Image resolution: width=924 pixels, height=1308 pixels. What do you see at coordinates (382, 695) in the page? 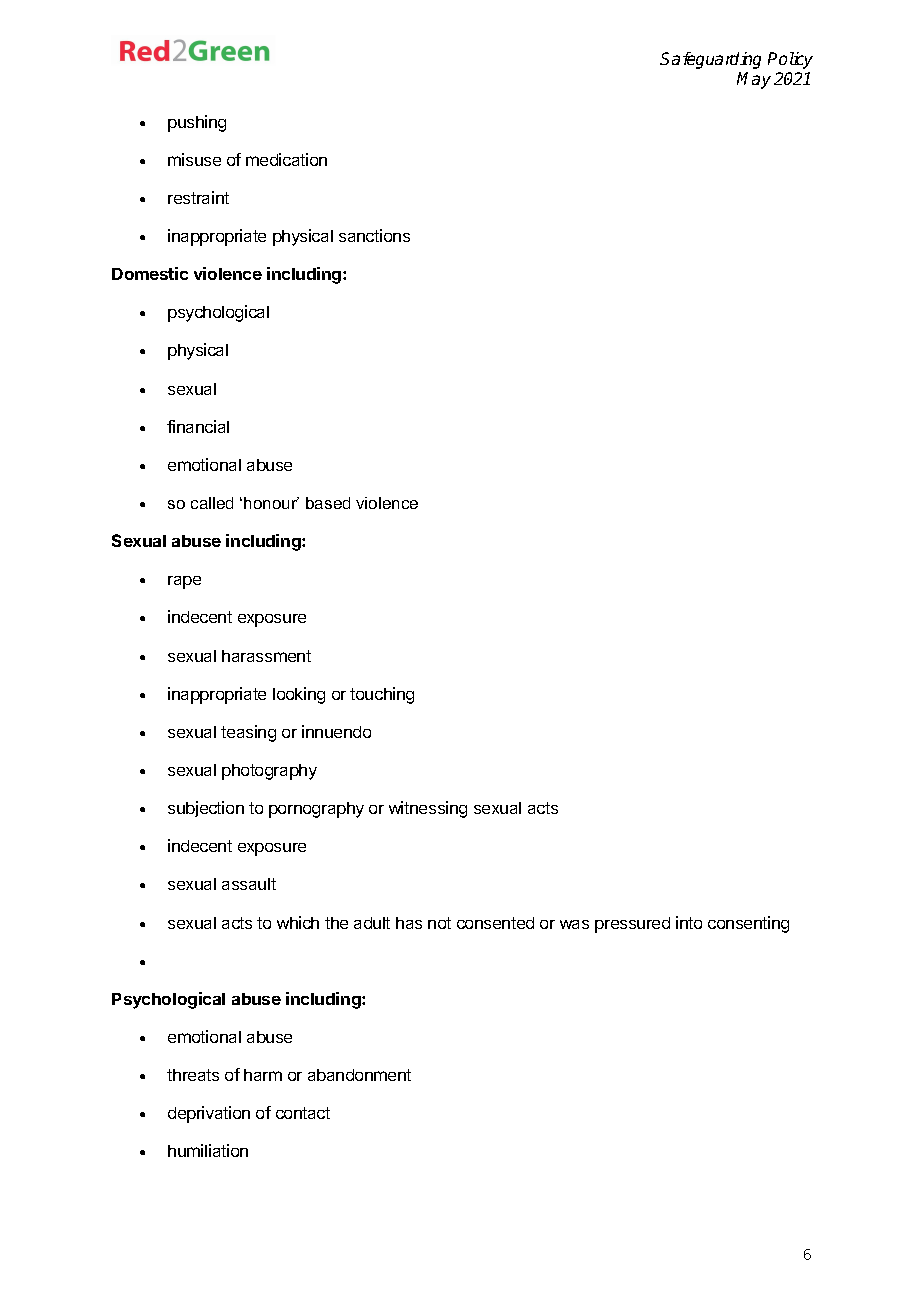
I see `touching` at bounding box center [382, 695].
